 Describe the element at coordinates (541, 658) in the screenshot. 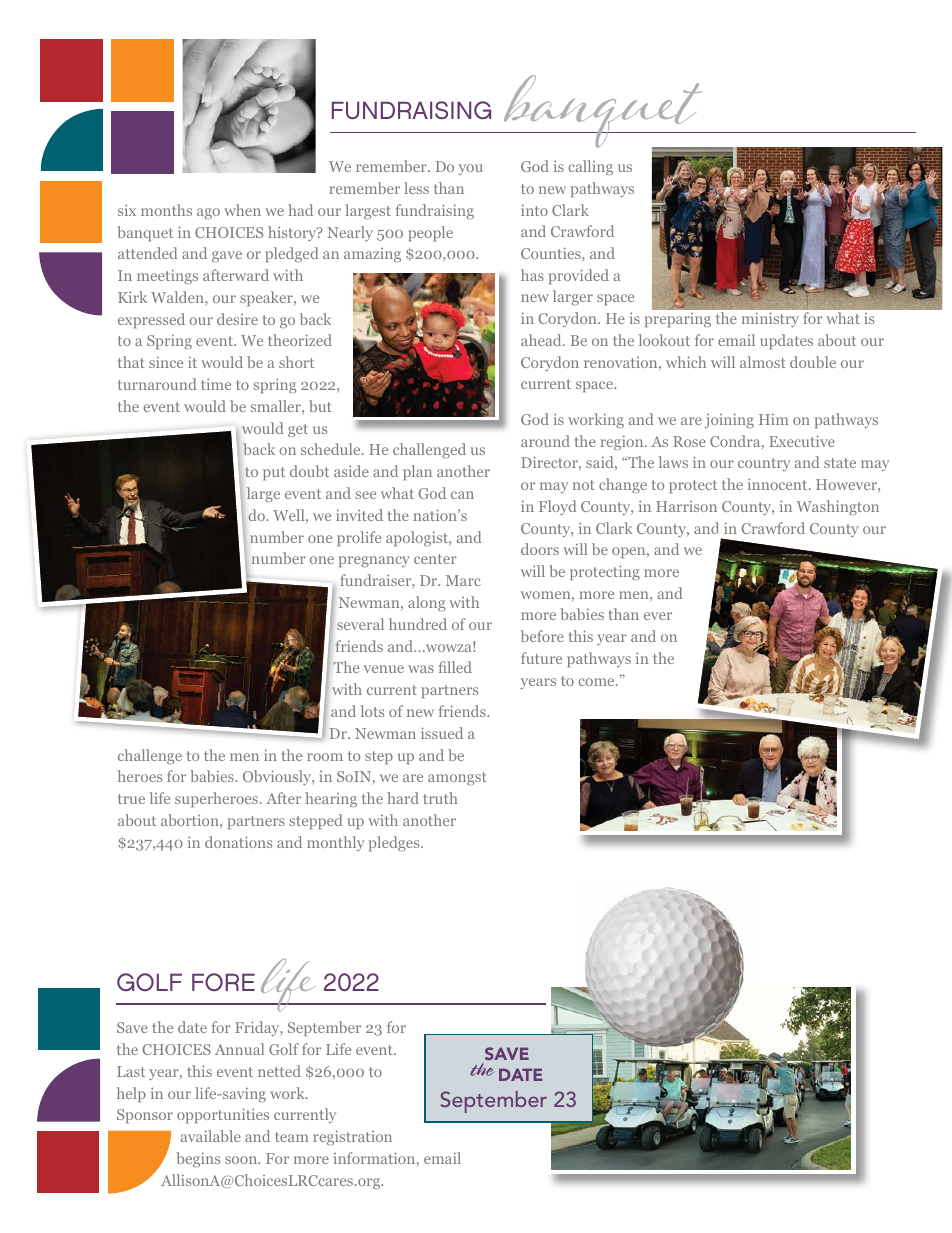

I see `future` at that location.
